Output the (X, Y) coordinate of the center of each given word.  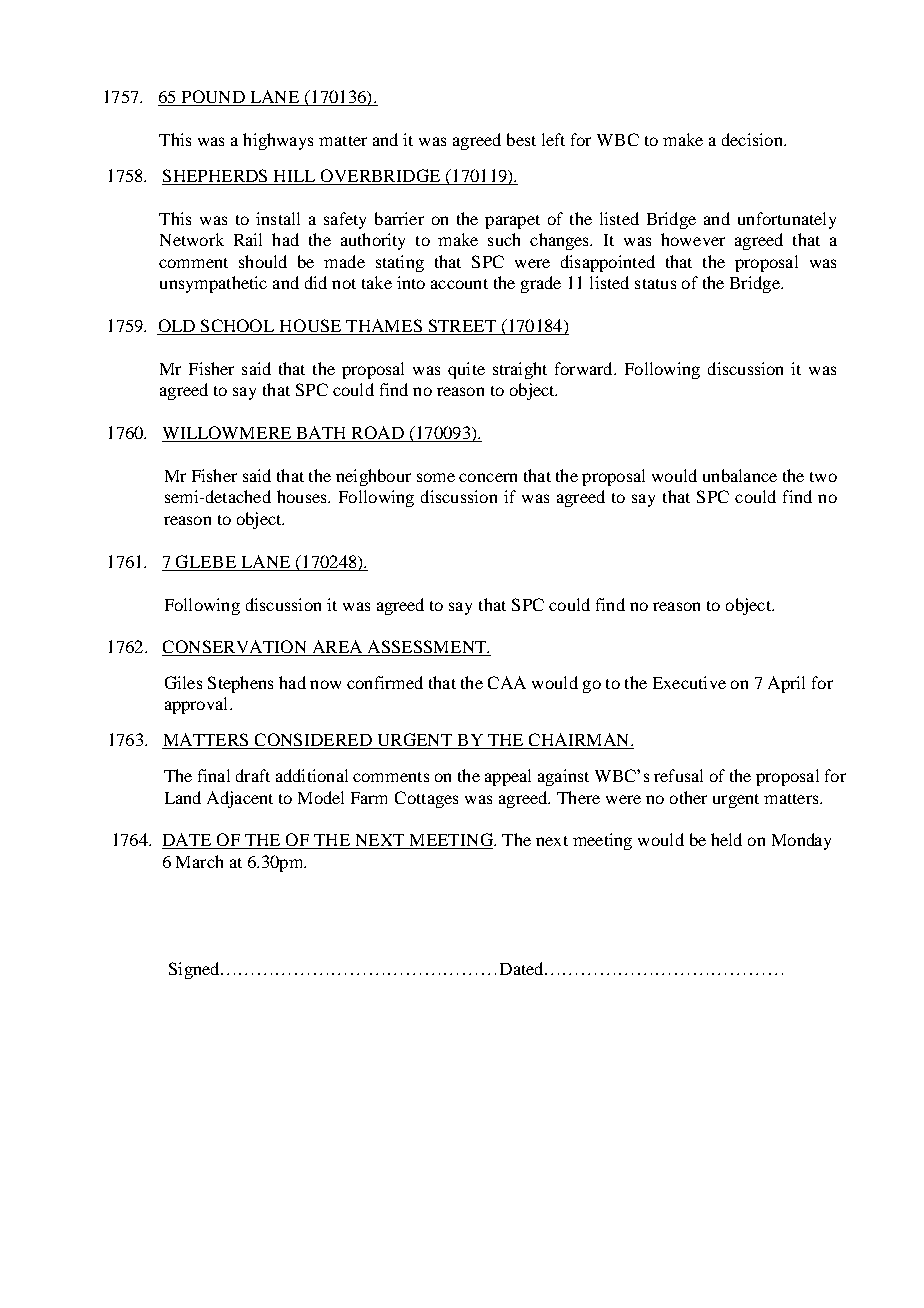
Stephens (240, 684)
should (263, 261)
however (693, 239)
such (504, 239)
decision (753, 139)
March (199, 861)
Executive (689, 682)
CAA (507, 682)
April (786, 684)
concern (488, 477)
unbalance (740, 475)
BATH (321, 434)
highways (278, 141)
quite (466, 370)
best (521, 139)
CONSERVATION (235, 648)
